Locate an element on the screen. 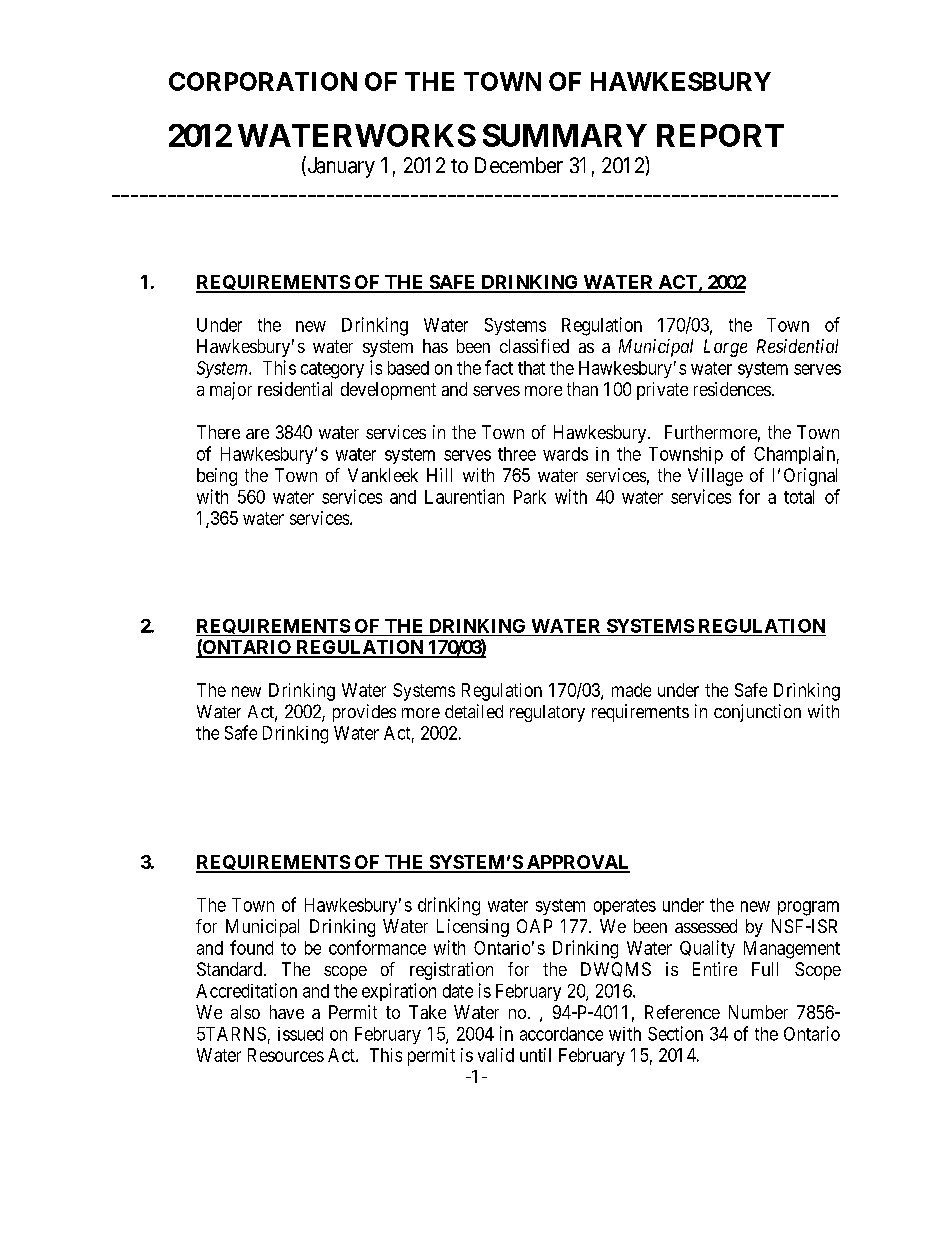 Image resolution: width=952 pixels, height=1233 pixels. category is located at coordinates (332, 370).
